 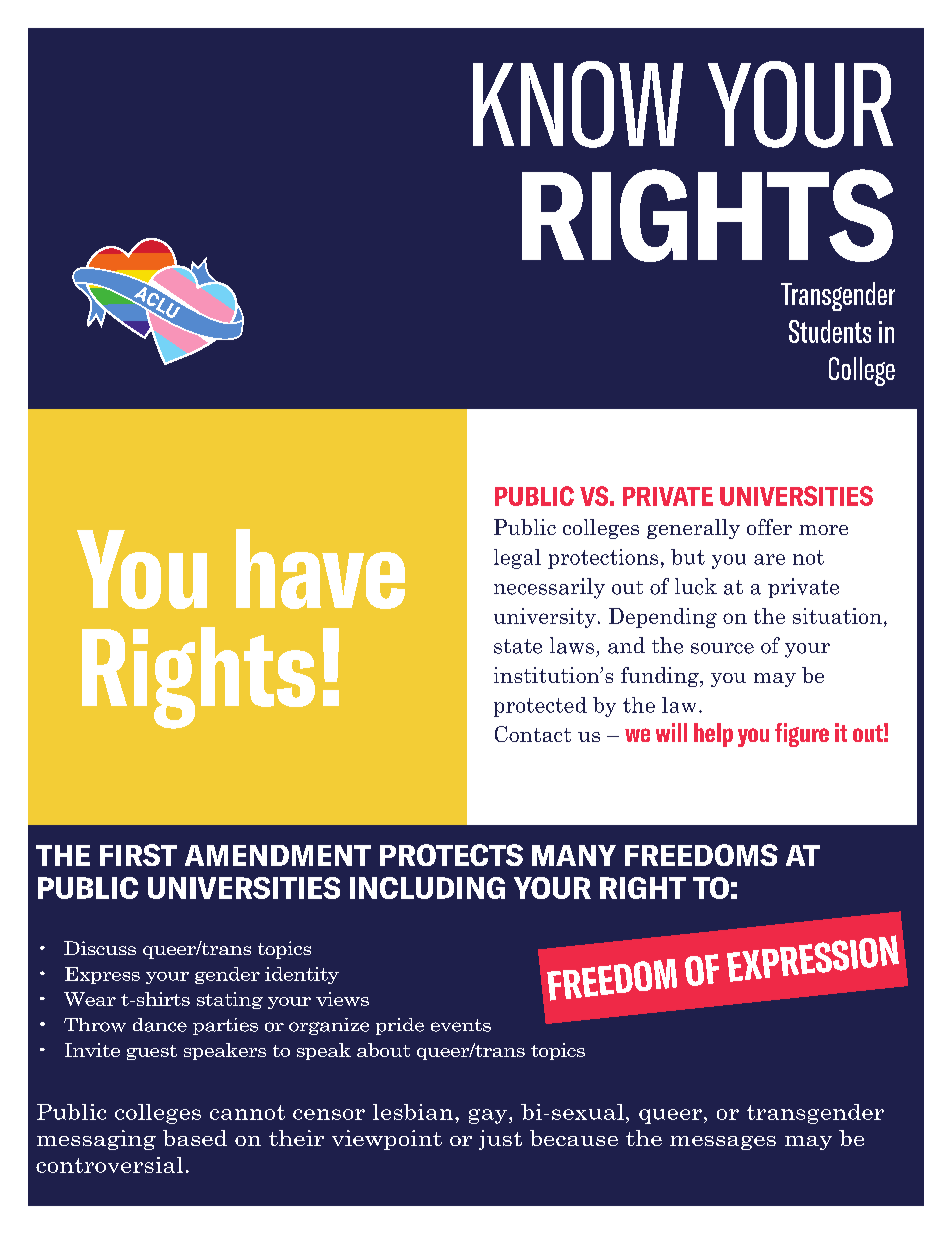 I want to click on gay, so click(x=489, y=1116).
